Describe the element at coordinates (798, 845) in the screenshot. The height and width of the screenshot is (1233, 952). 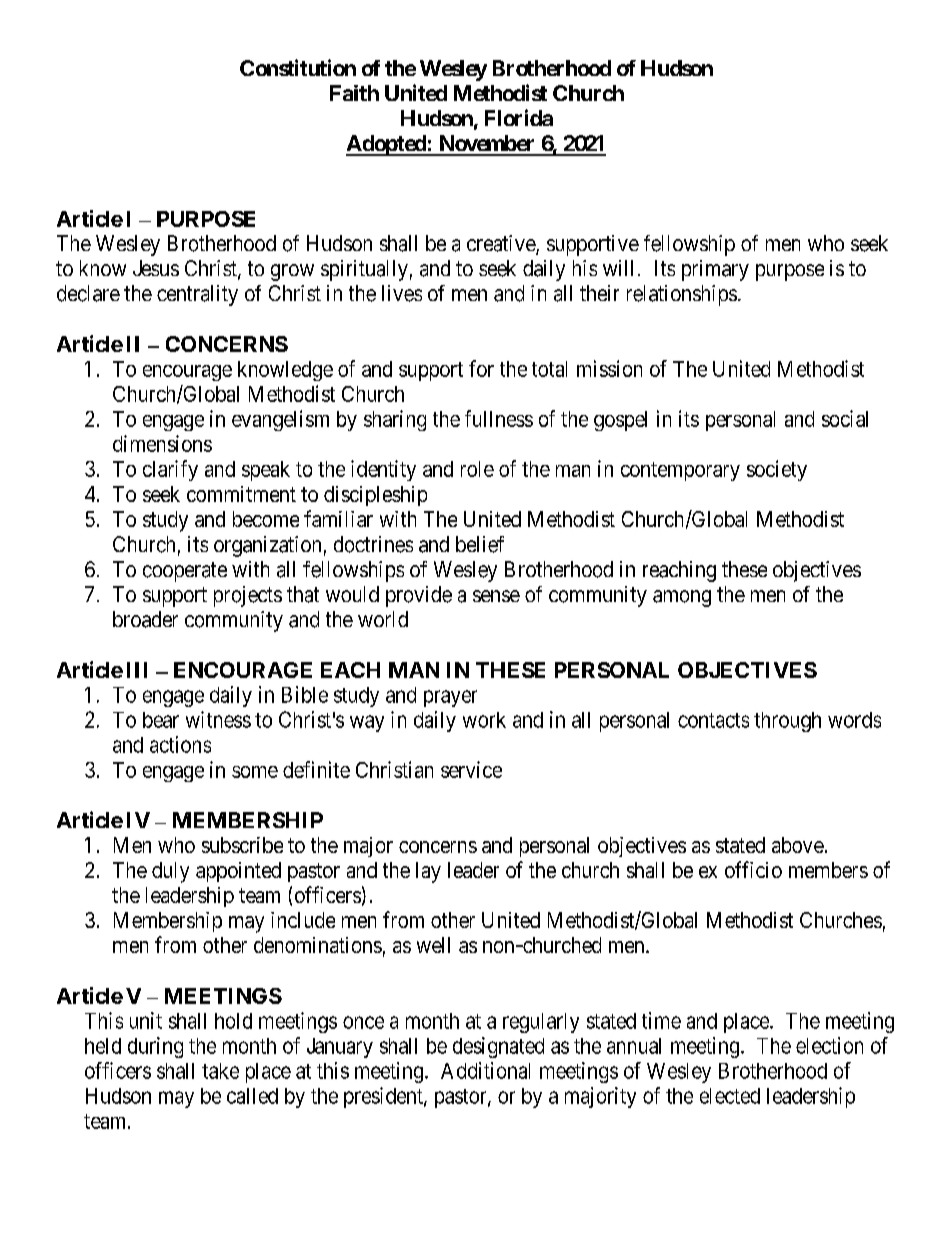
I see `above` at that location.
